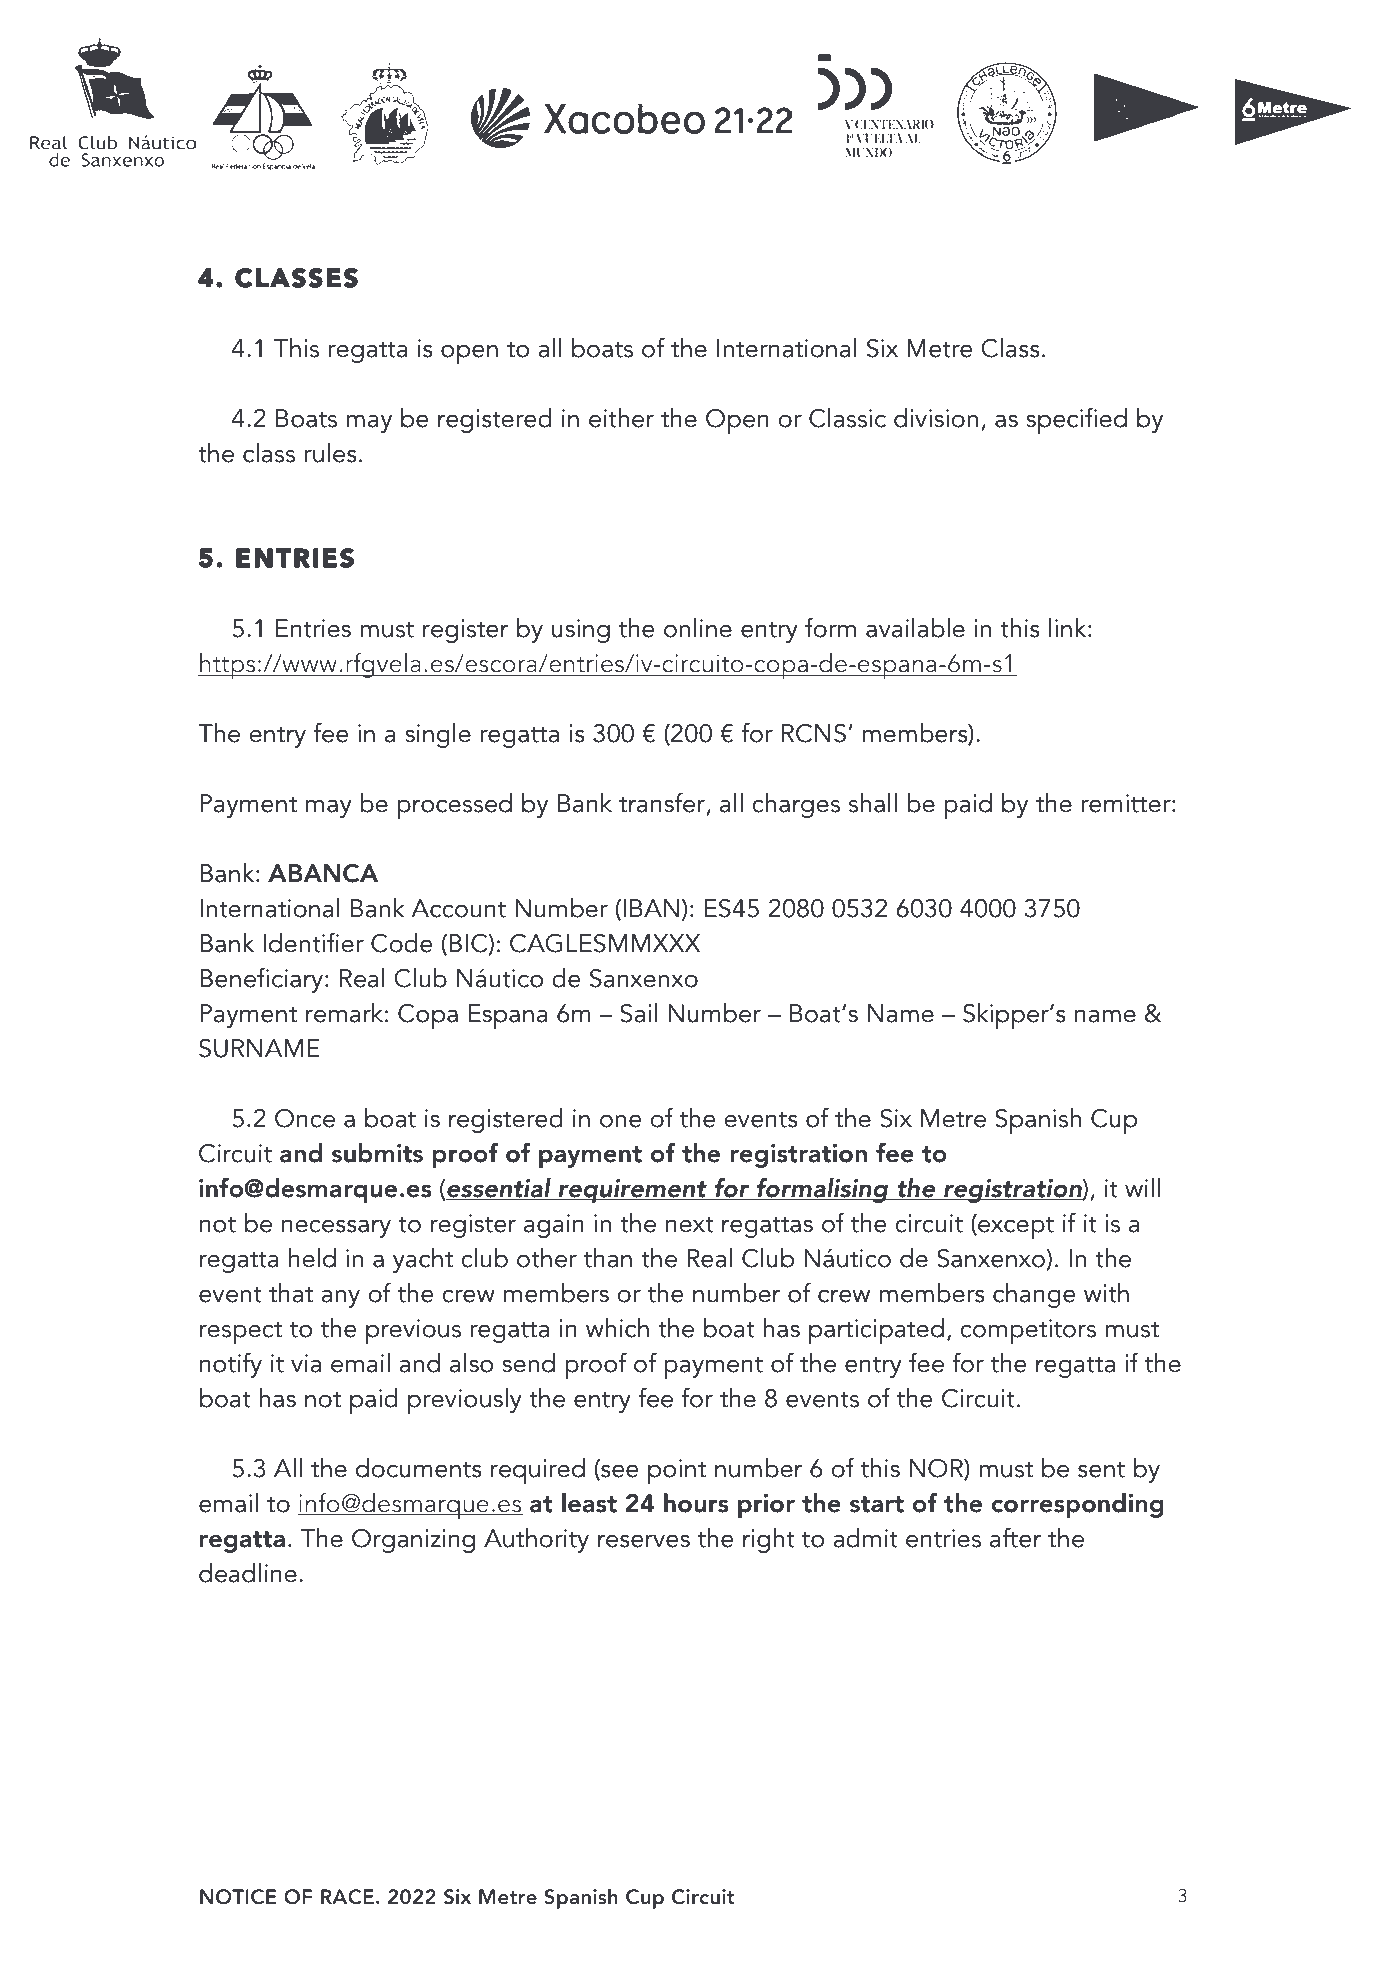 The width and height of the image is (1386, 1961). Describe the element at coordinates (644, 1541) in the image. I see `reserves` at that location.
